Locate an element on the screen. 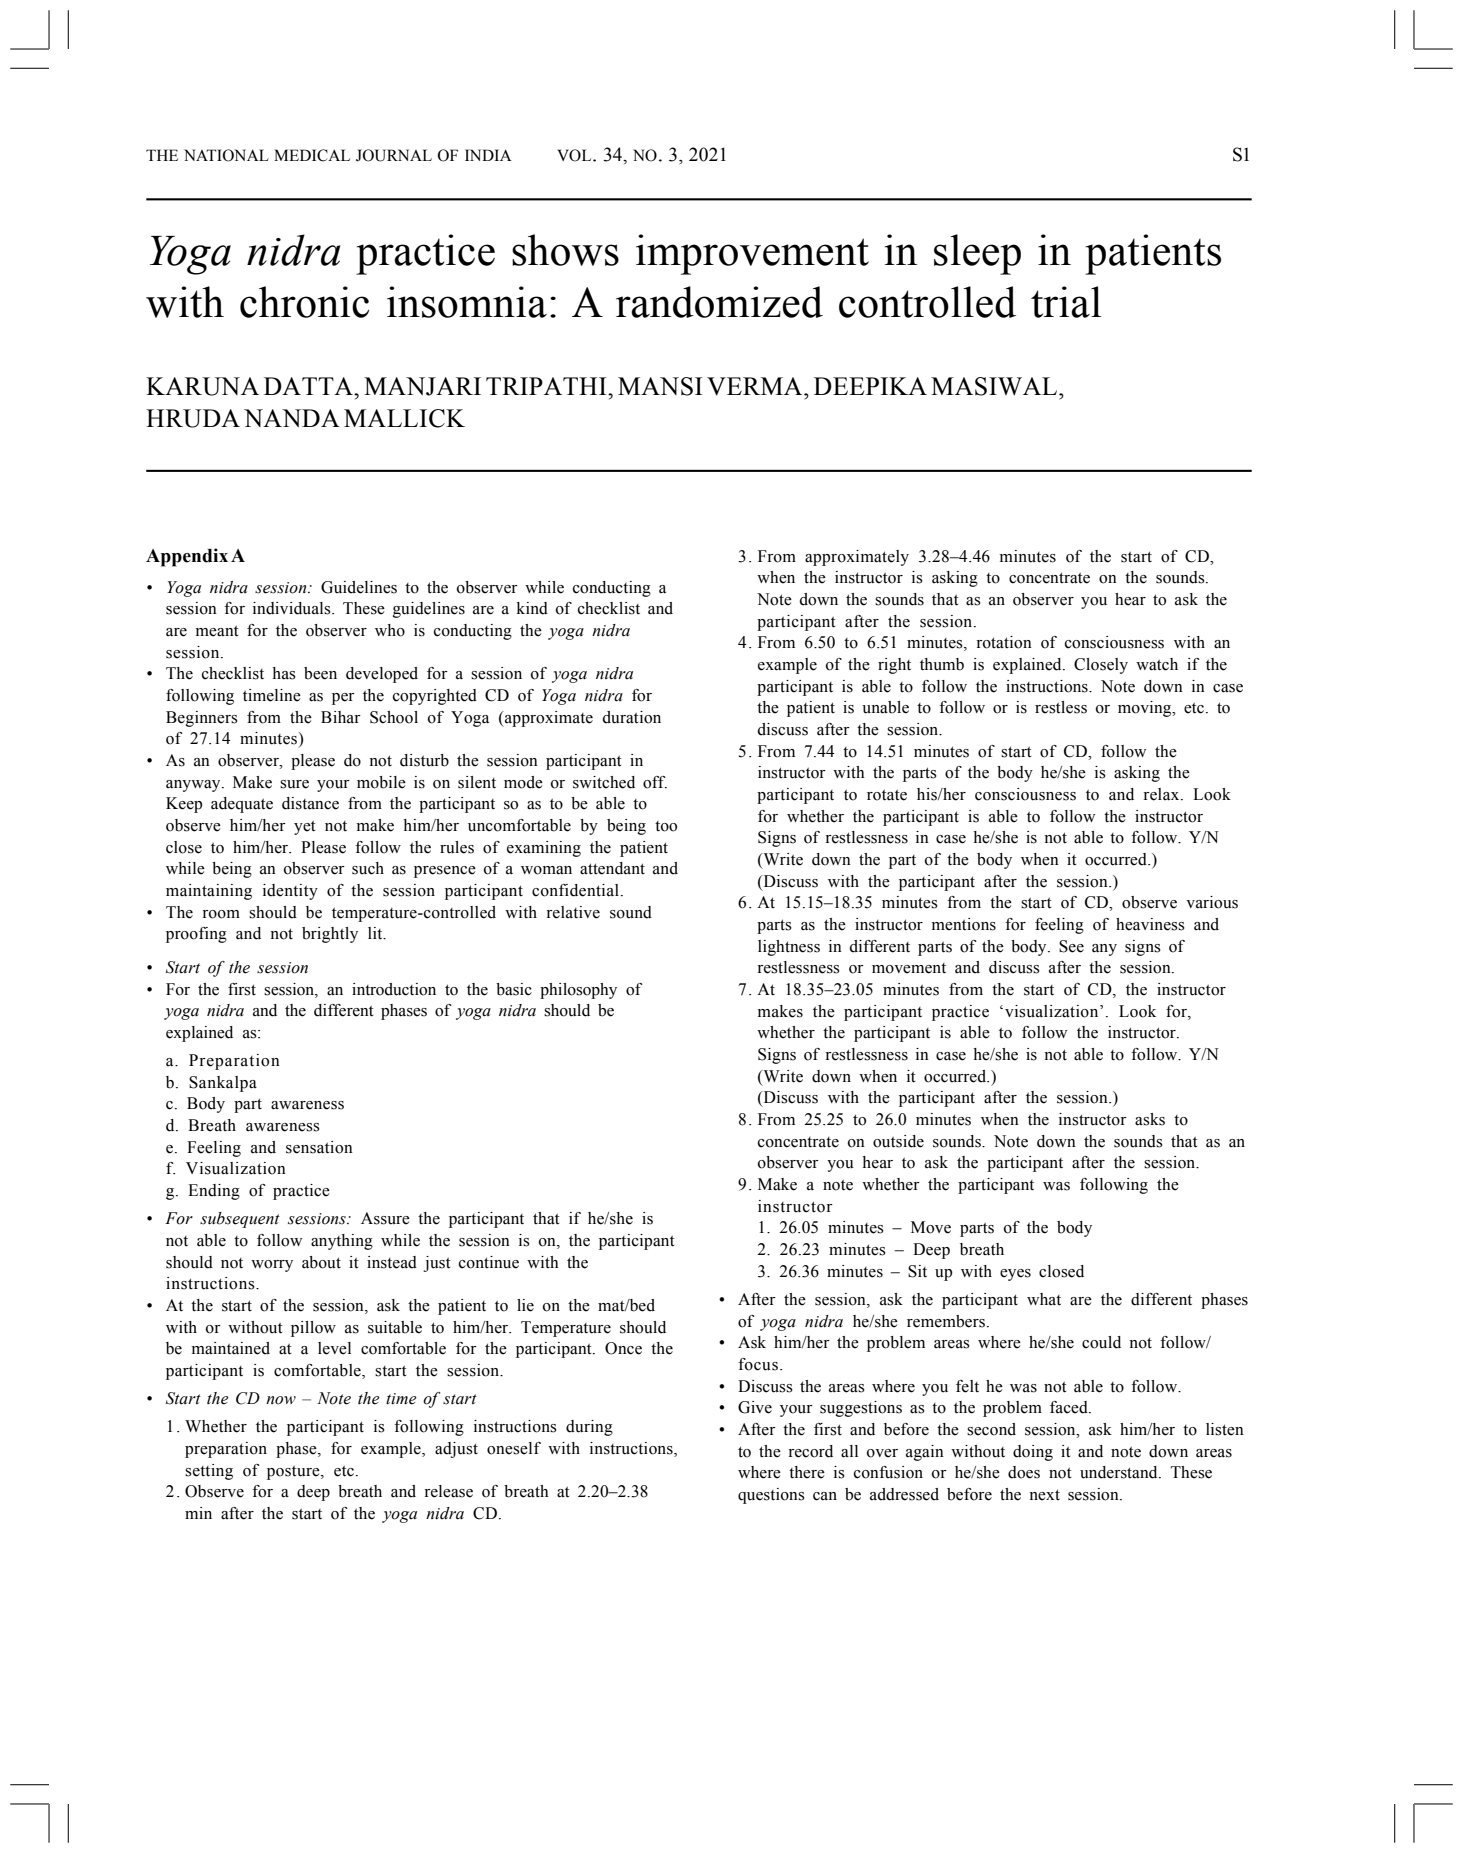 The height and width of the screenshot is (1853, 1463). yet is located at coordinates (305, 828).
